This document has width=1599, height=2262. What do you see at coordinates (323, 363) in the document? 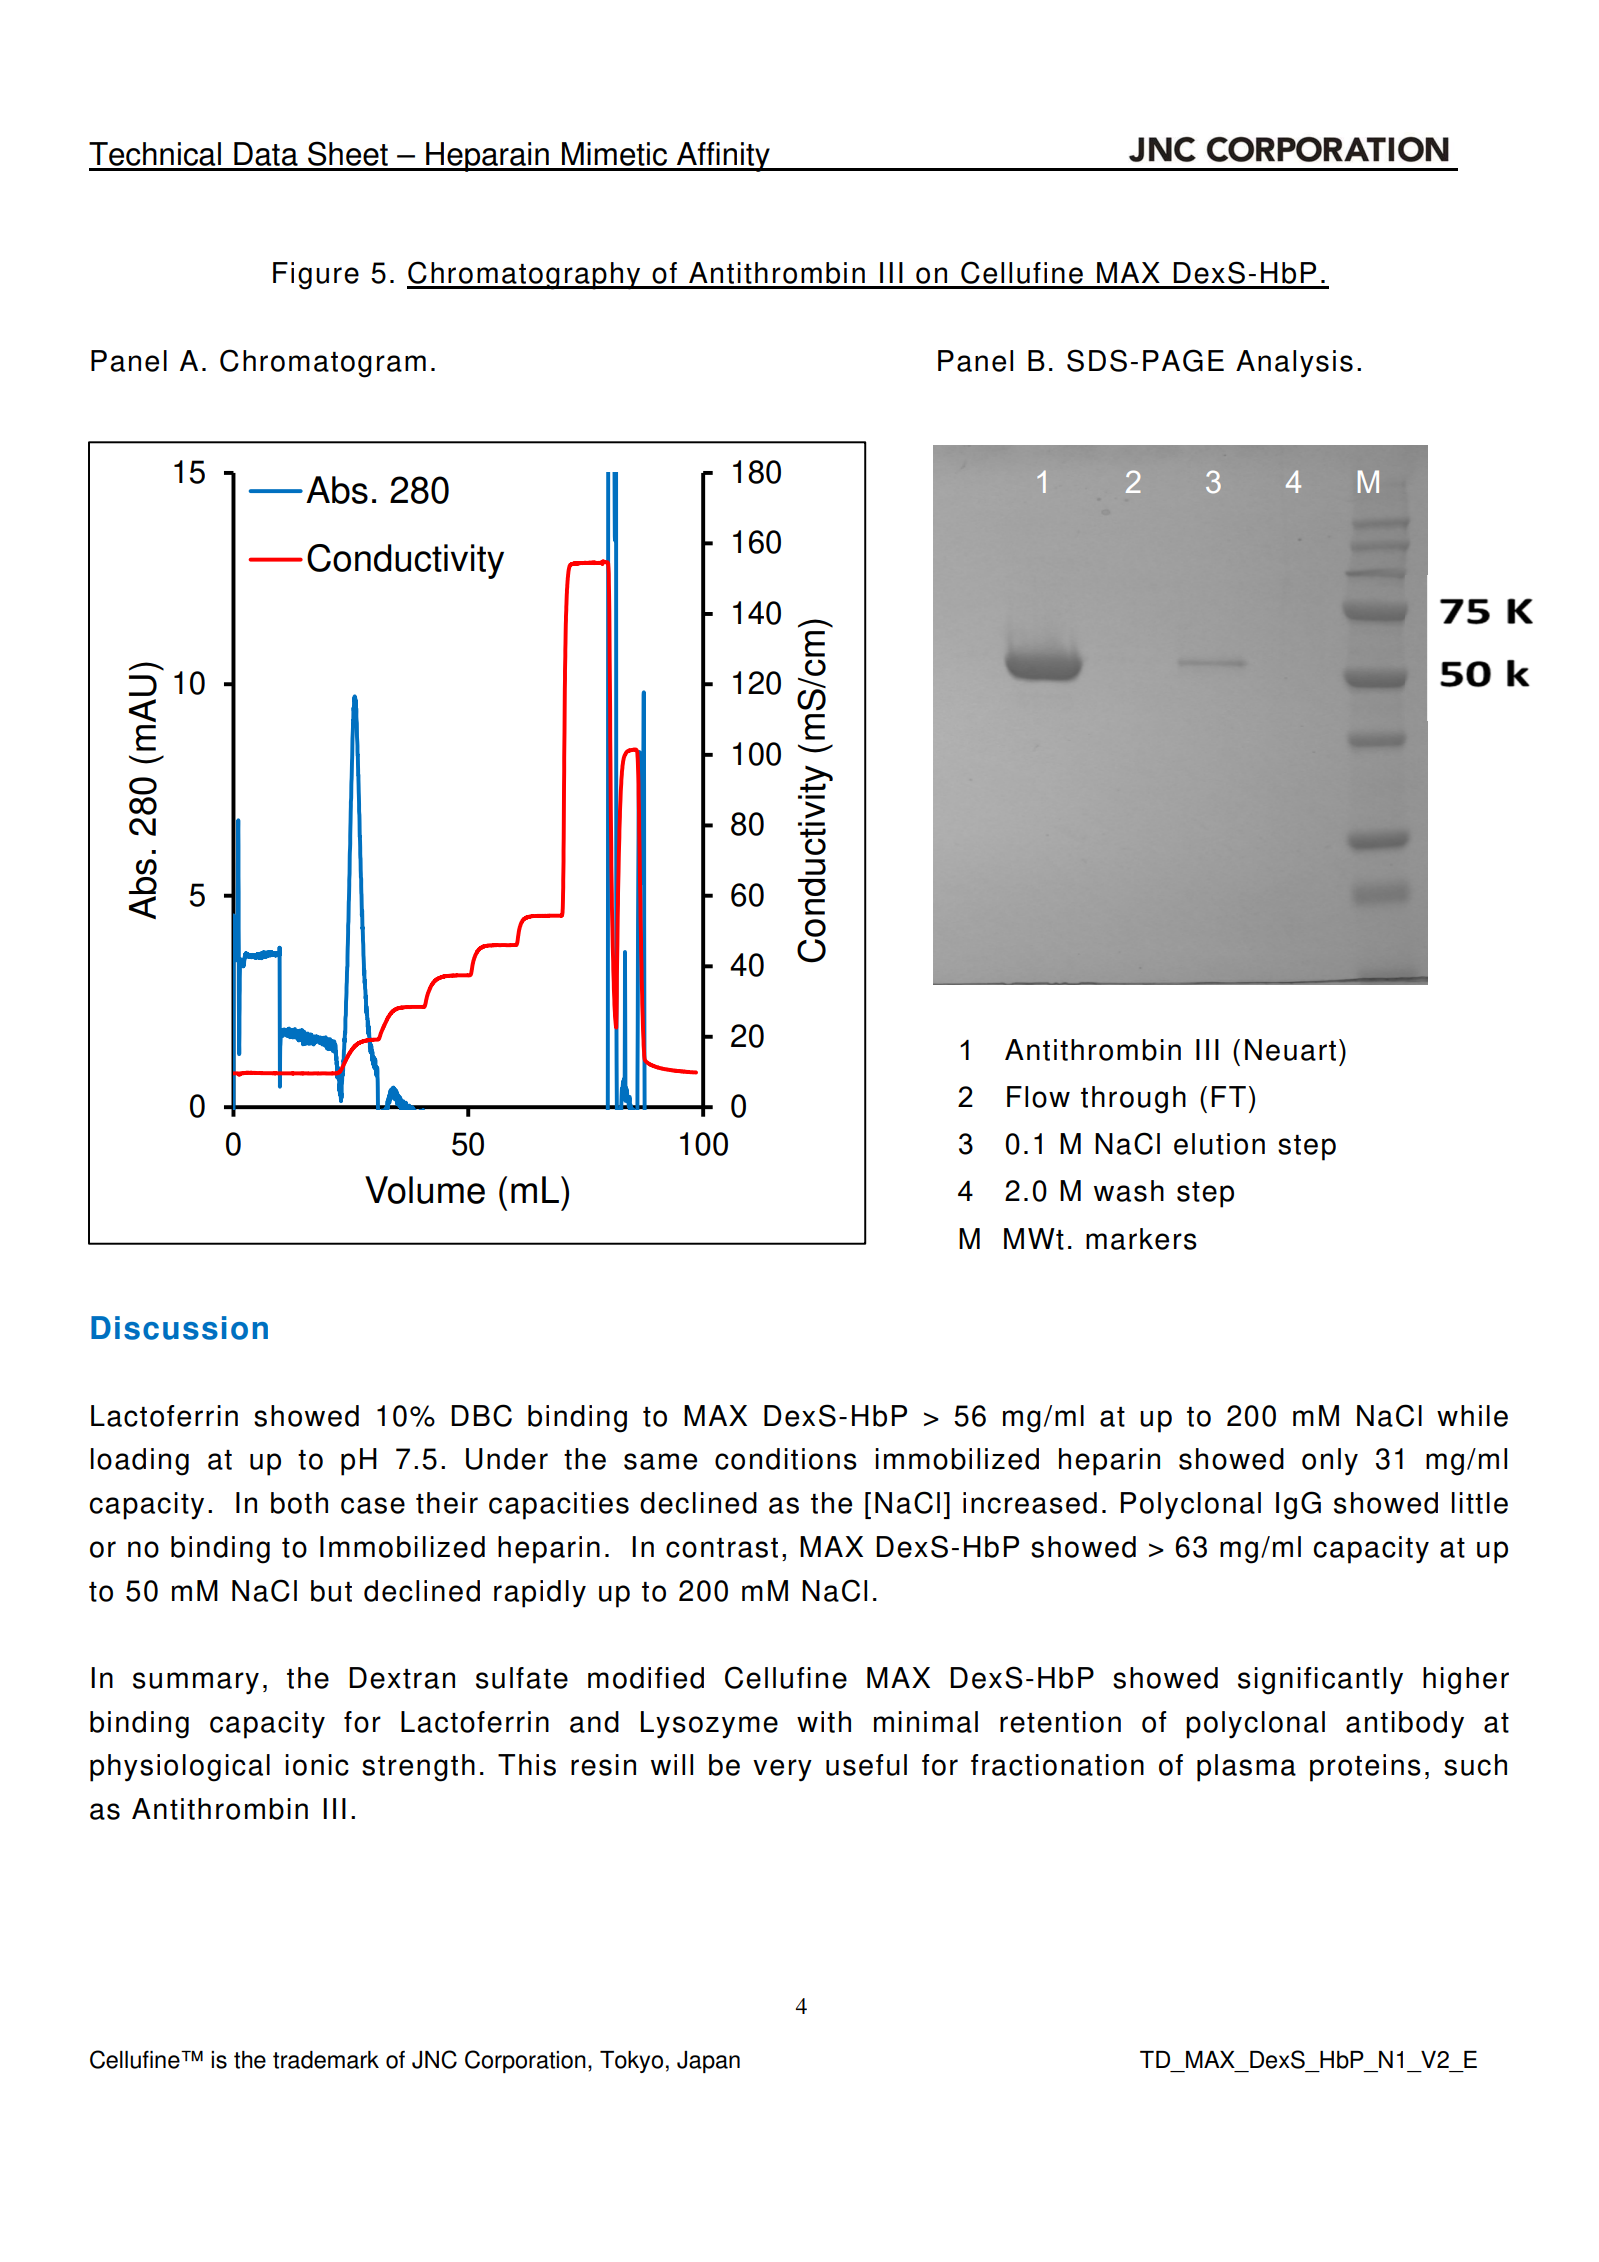
I see `Chromatogram` at bounding box center [323, 363].
